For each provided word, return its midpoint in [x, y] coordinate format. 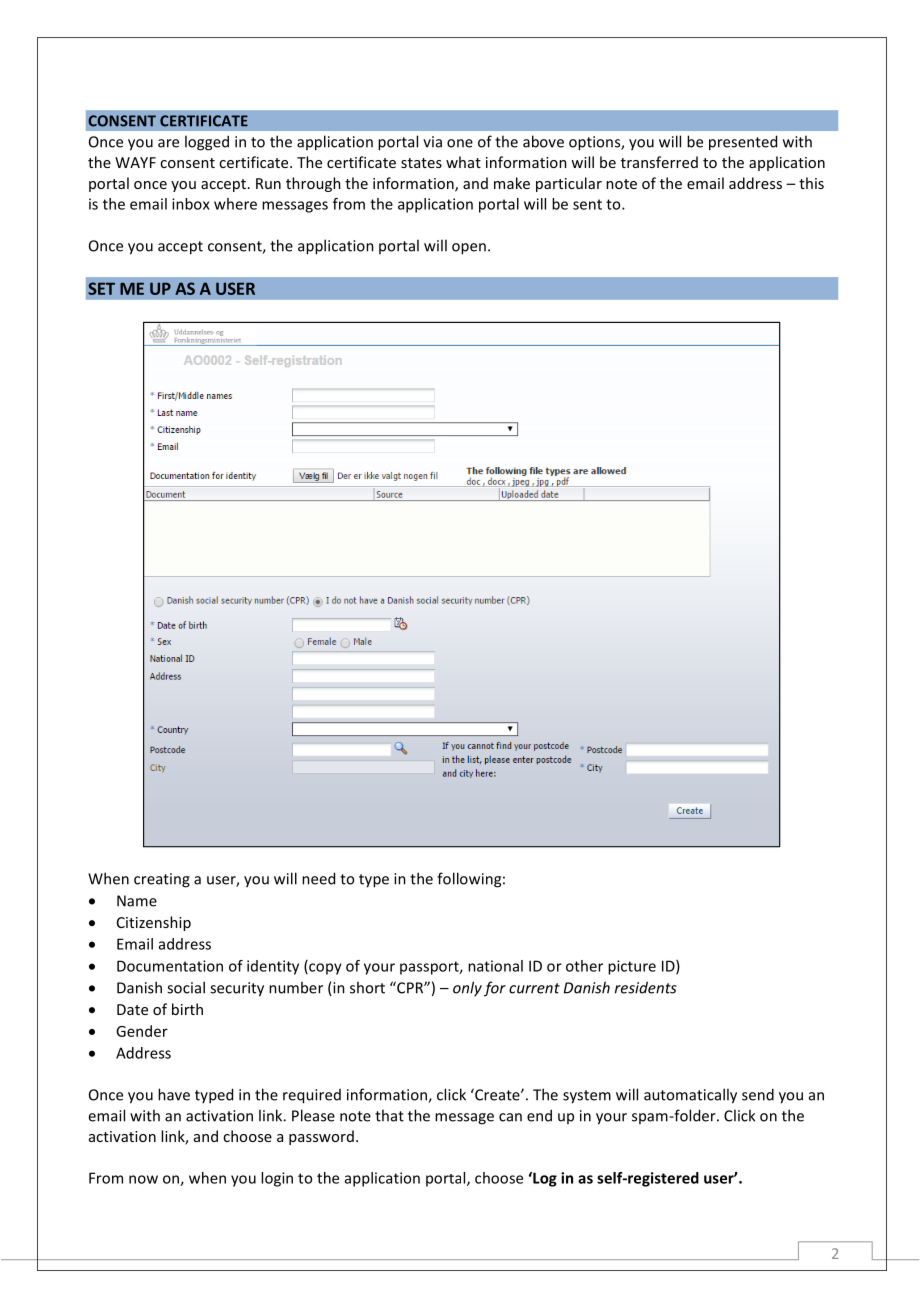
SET [101, 288]
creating [162, 880]
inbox [191, 204]
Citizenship [154, 923]
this [811, 183]
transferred [659, 162]
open [469, 249]
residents [646, 987]
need [318, 878]
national [495, 966]
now [143, 1179]
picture [632, 967]
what [463, 162]
